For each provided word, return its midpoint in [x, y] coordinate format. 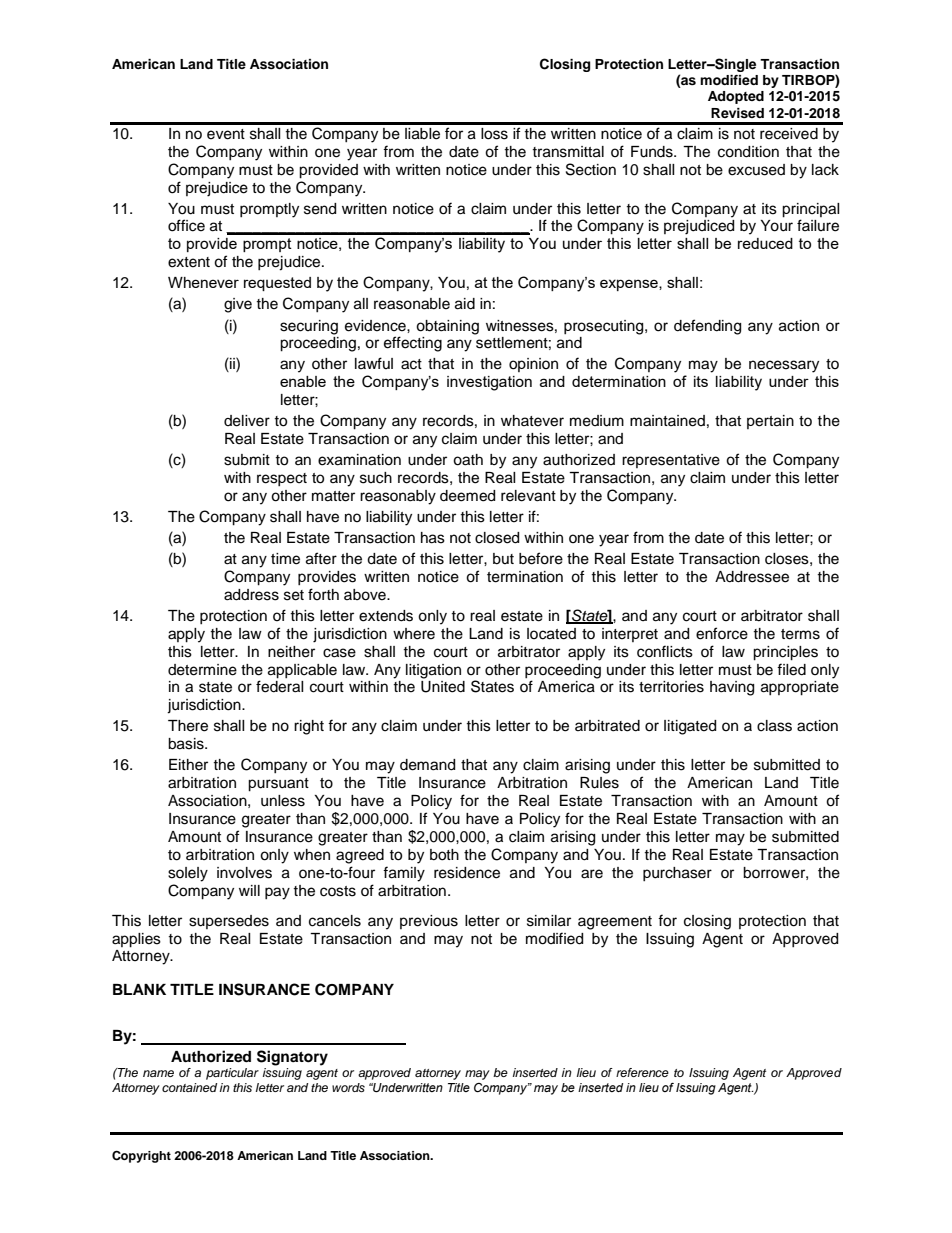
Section [591, 169]
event [226, 134]
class [774, 726]
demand [427, 765]
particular [232, 1074]
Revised [737, 113]
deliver [247, 421]
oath [468, 460]
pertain [770, 422]
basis [187, 744]
